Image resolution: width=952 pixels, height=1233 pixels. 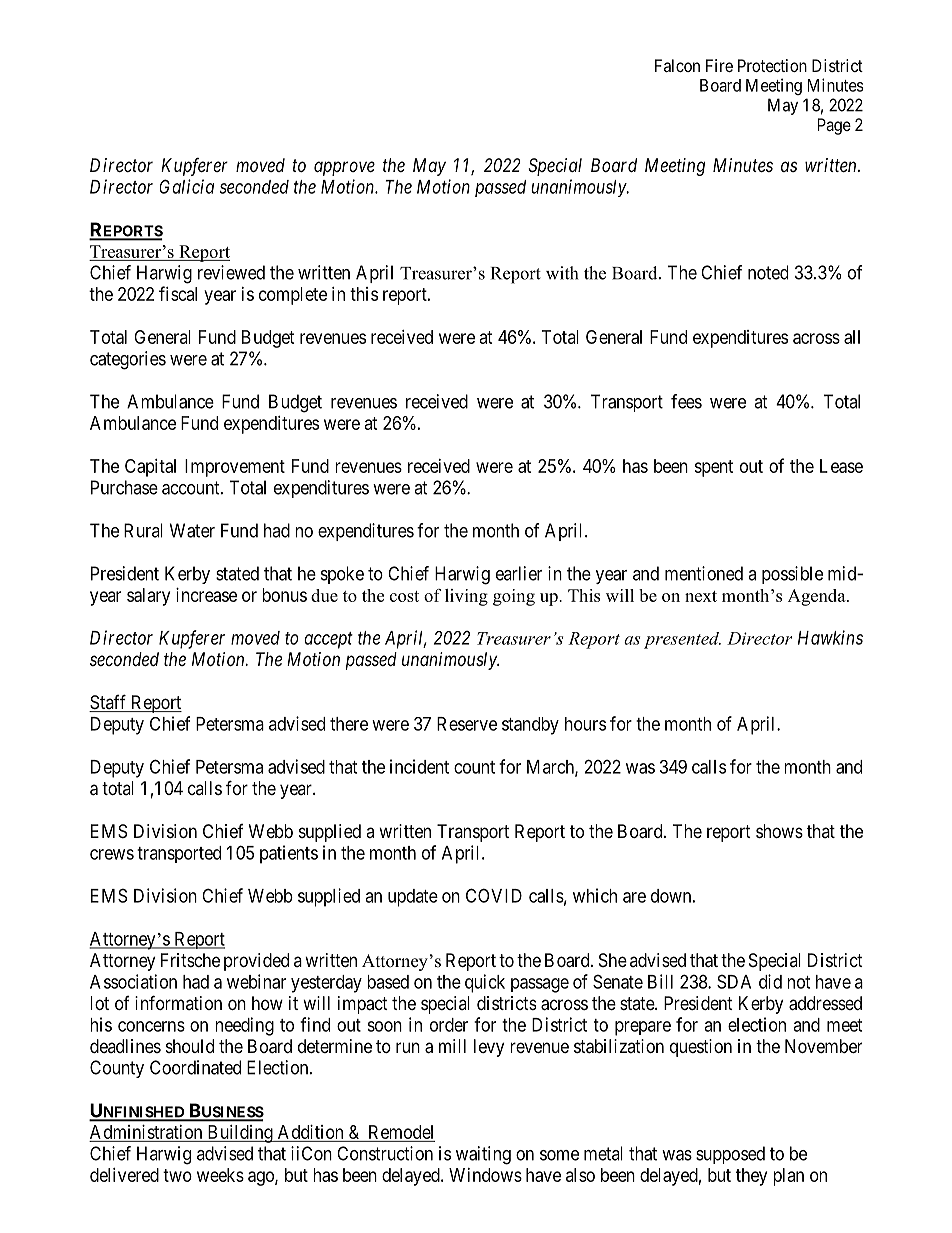 What do you see at coordinates (519, 573) in the page?
I see `earlier` at bounding box center [519, 573].
